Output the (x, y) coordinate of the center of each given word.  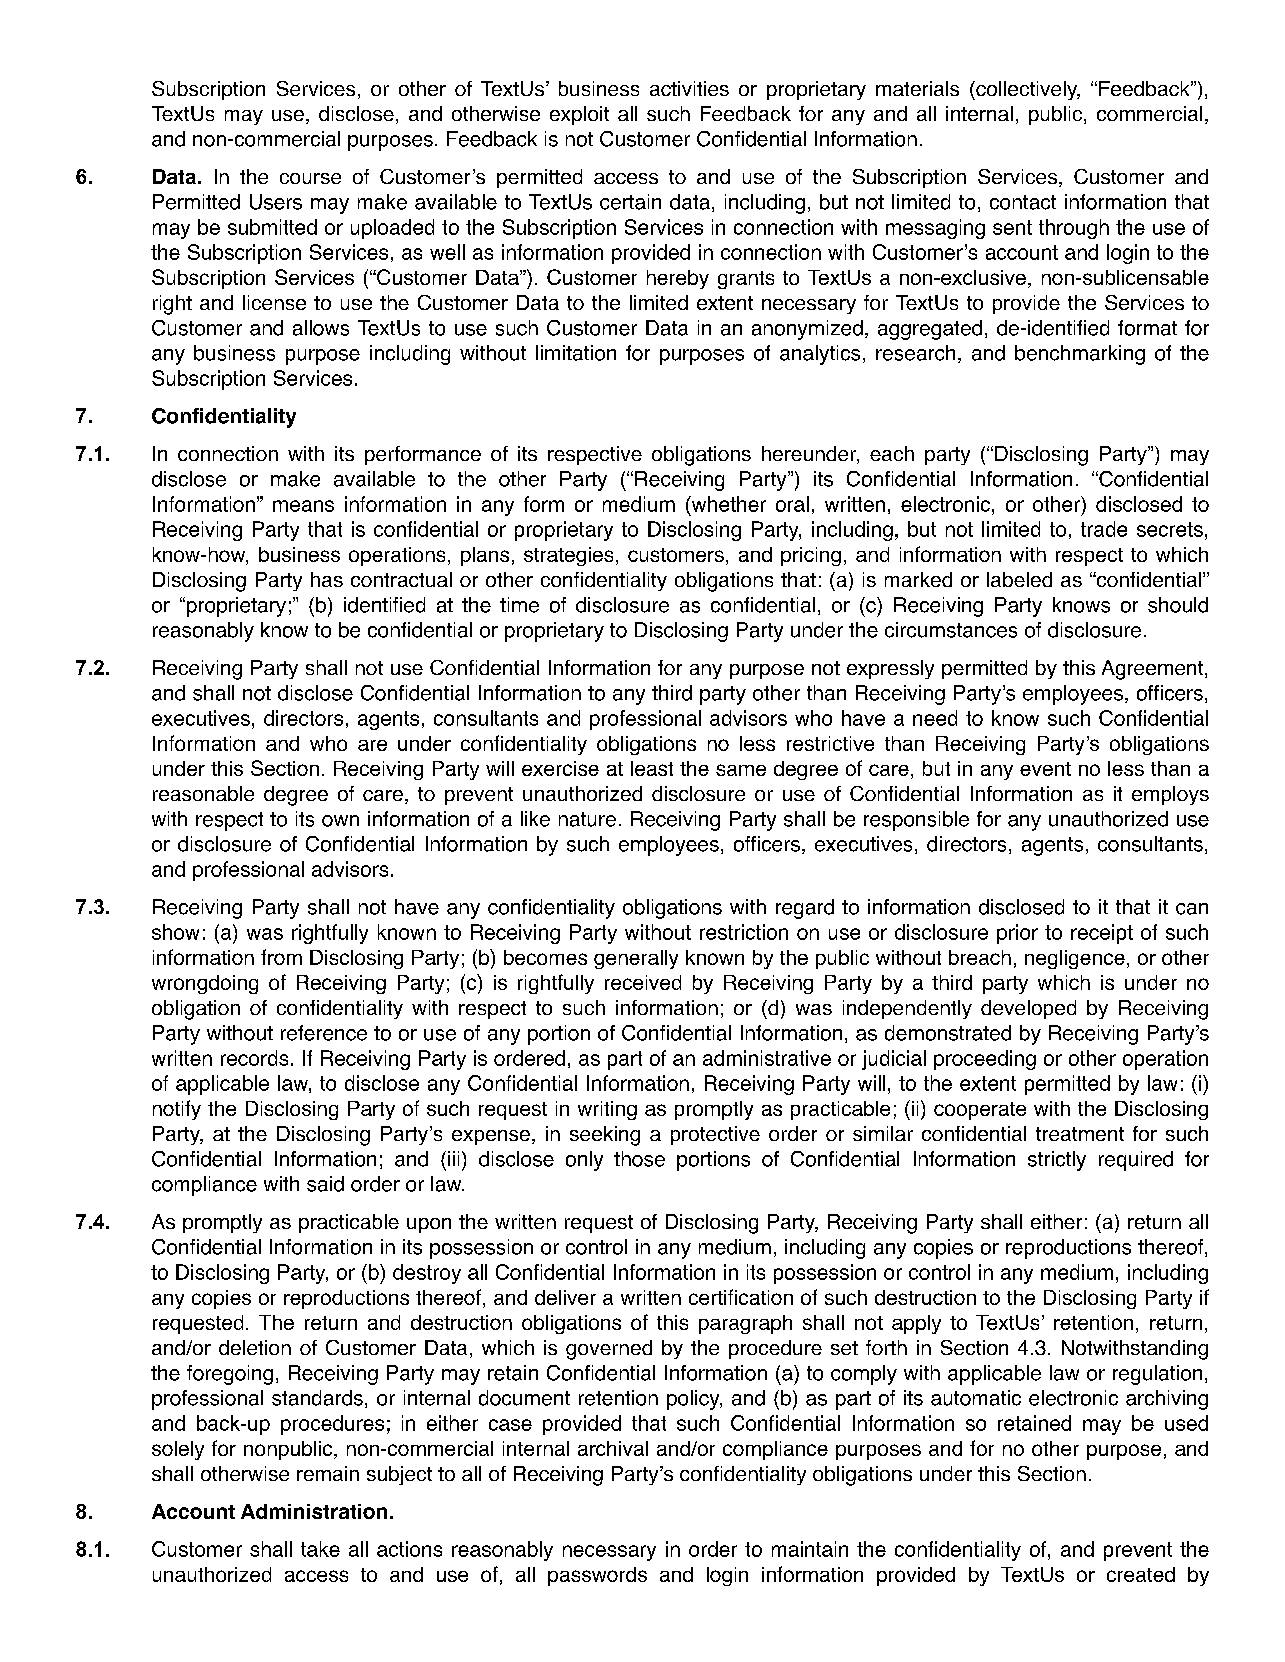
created (1141, 1574)
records (254, 1058)
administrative (767, 1058)
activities (689, 88)
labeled (1019, 579)
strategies (568, 556)
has (327, 579)
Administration (314, 1511)
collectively (1027, 90)
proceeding (985, 1060)
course (310, 178)
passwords (597, 1576)
